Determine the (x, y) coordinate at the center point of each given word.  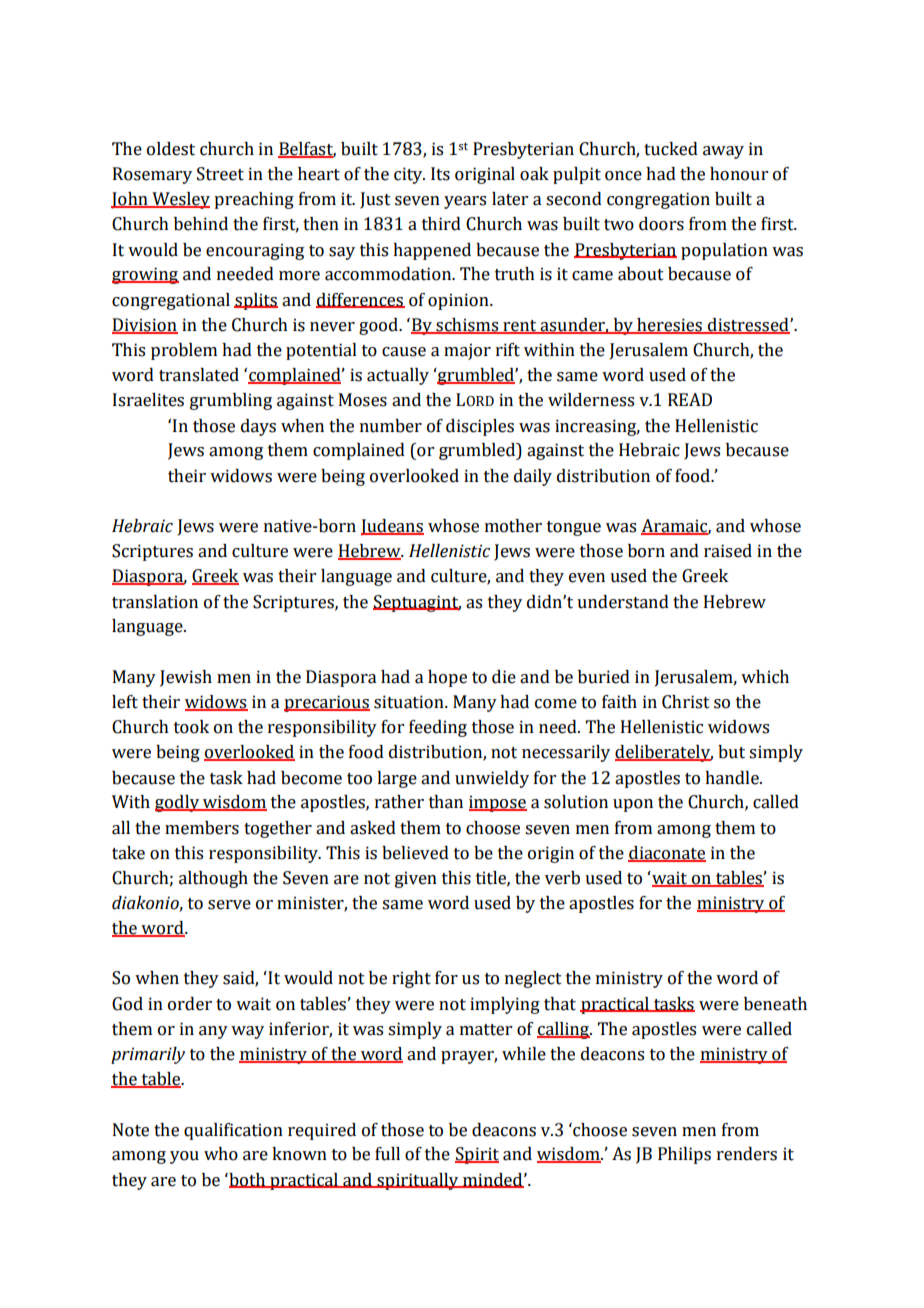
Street (220, 174)
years (465, 202)
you (184, 1157)
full (387, 1154)
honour (739, 174)
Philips (684, 1155)
